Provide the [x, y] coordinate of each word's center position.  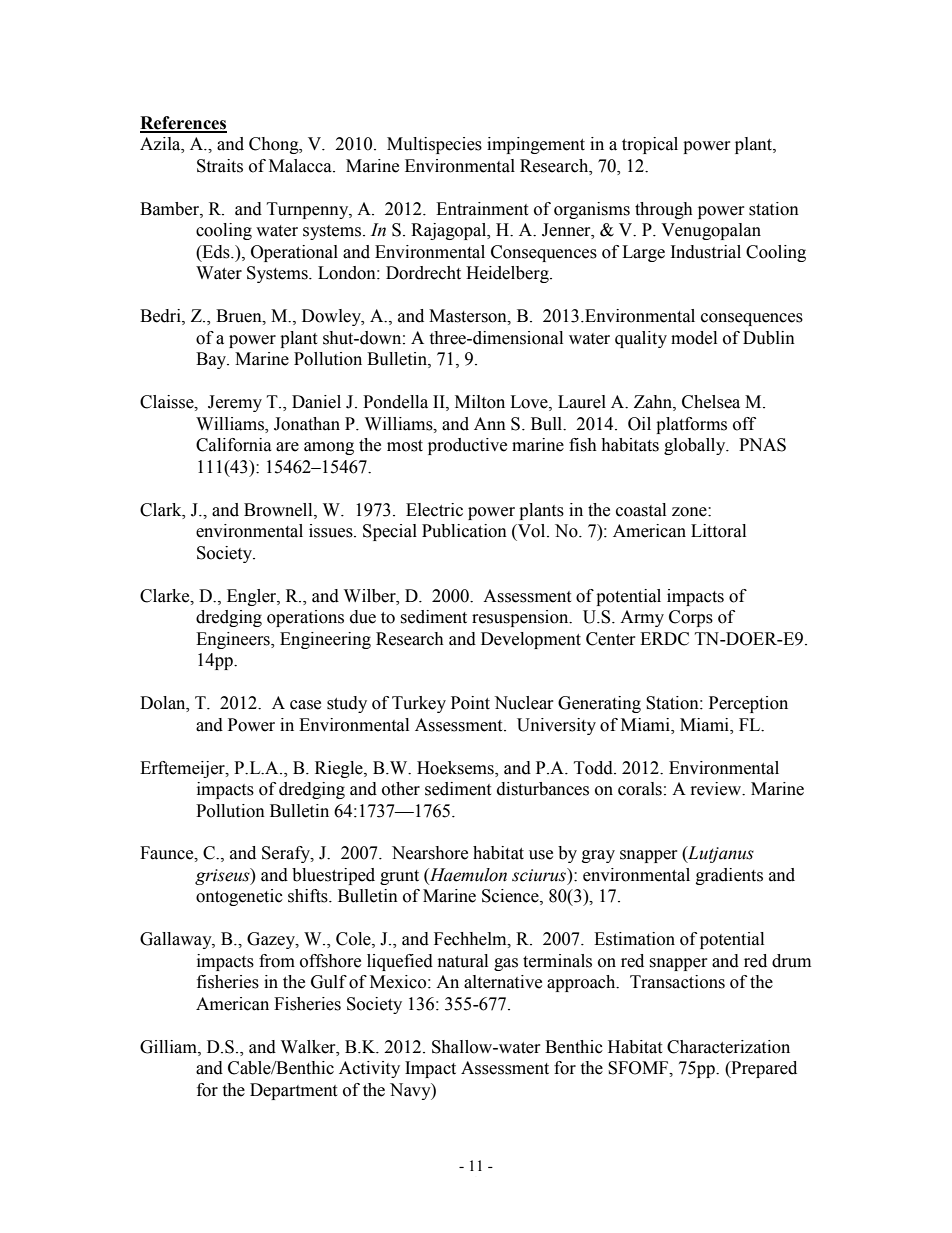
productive [467, 446]
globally [696, 446]
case [305, 705]
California [234, 445]
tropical [650, 145]
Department [293, 1091]
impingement [536, 145]
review [717, 789]
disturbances [543, 789]
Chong [275, 145]
